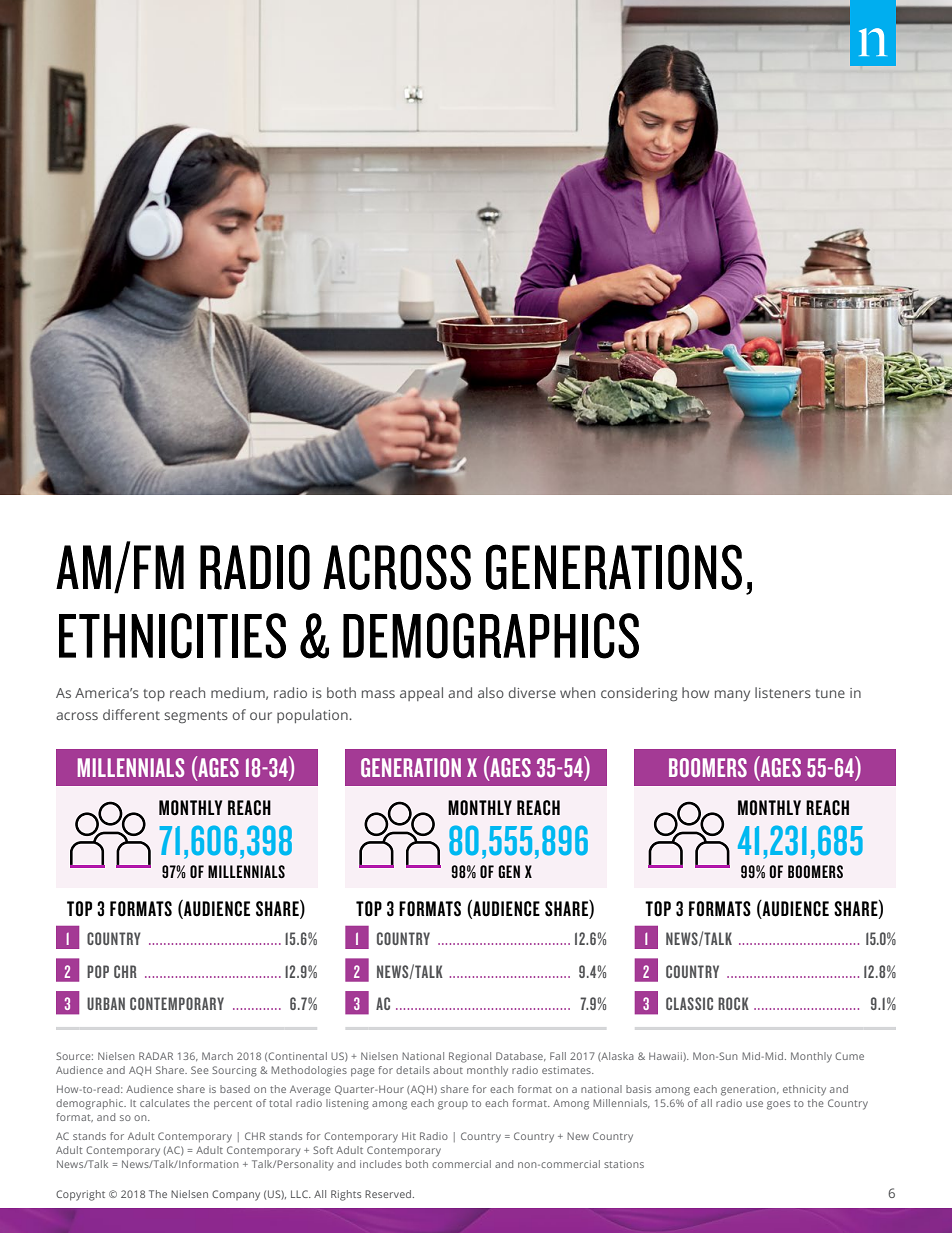 The width and height of the screenshot is (952, 1233). What do you see at coordinates (624, 1164) in the screenshot?
I see `stations` at bounding box center [624, 1164].
